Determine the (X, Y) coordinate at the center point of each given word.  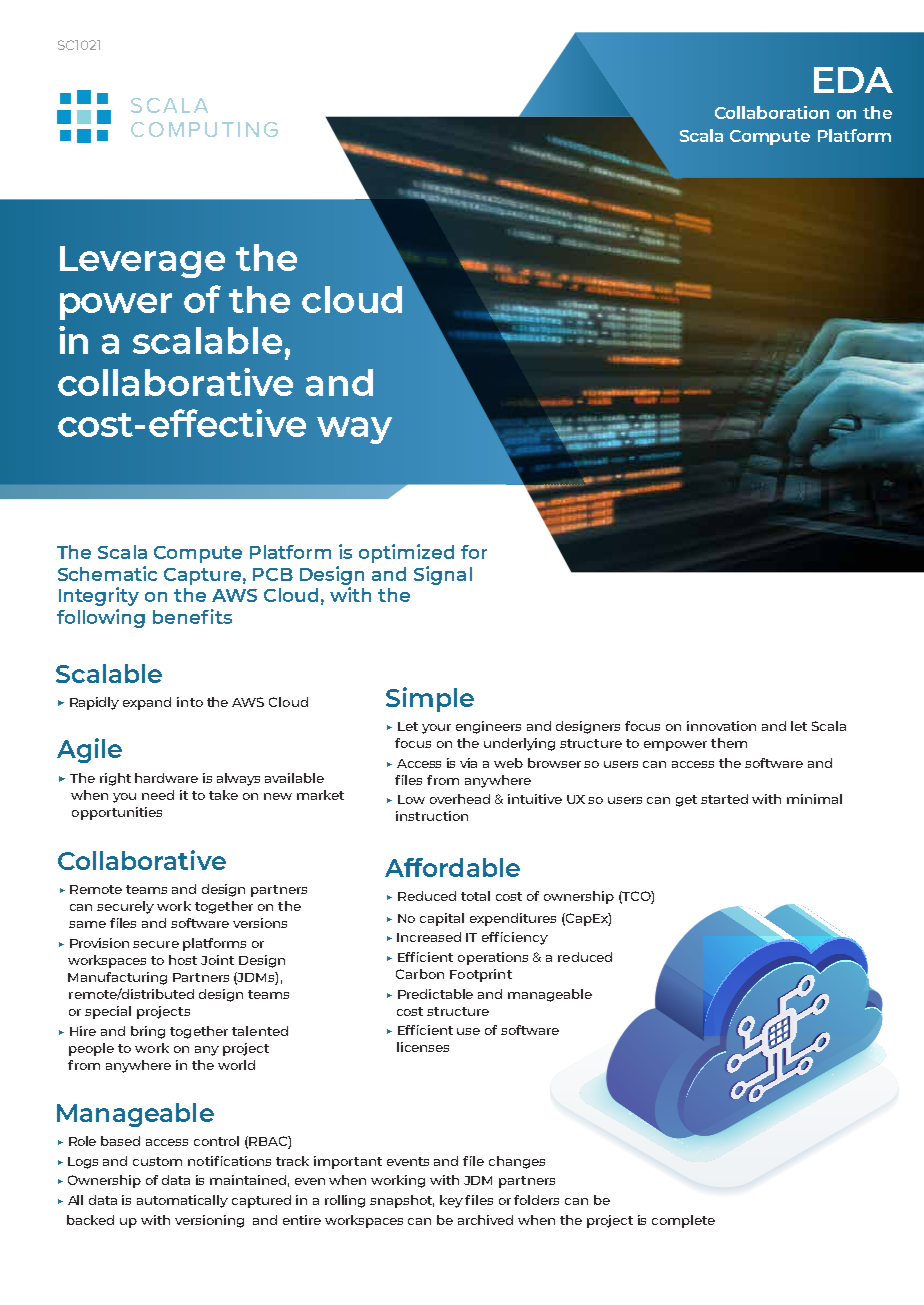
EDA (853, 80)
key (451, 1201)
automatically (182, 1201)
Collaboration (772, 112)
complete (683, 1221)
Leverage (142, 262)
